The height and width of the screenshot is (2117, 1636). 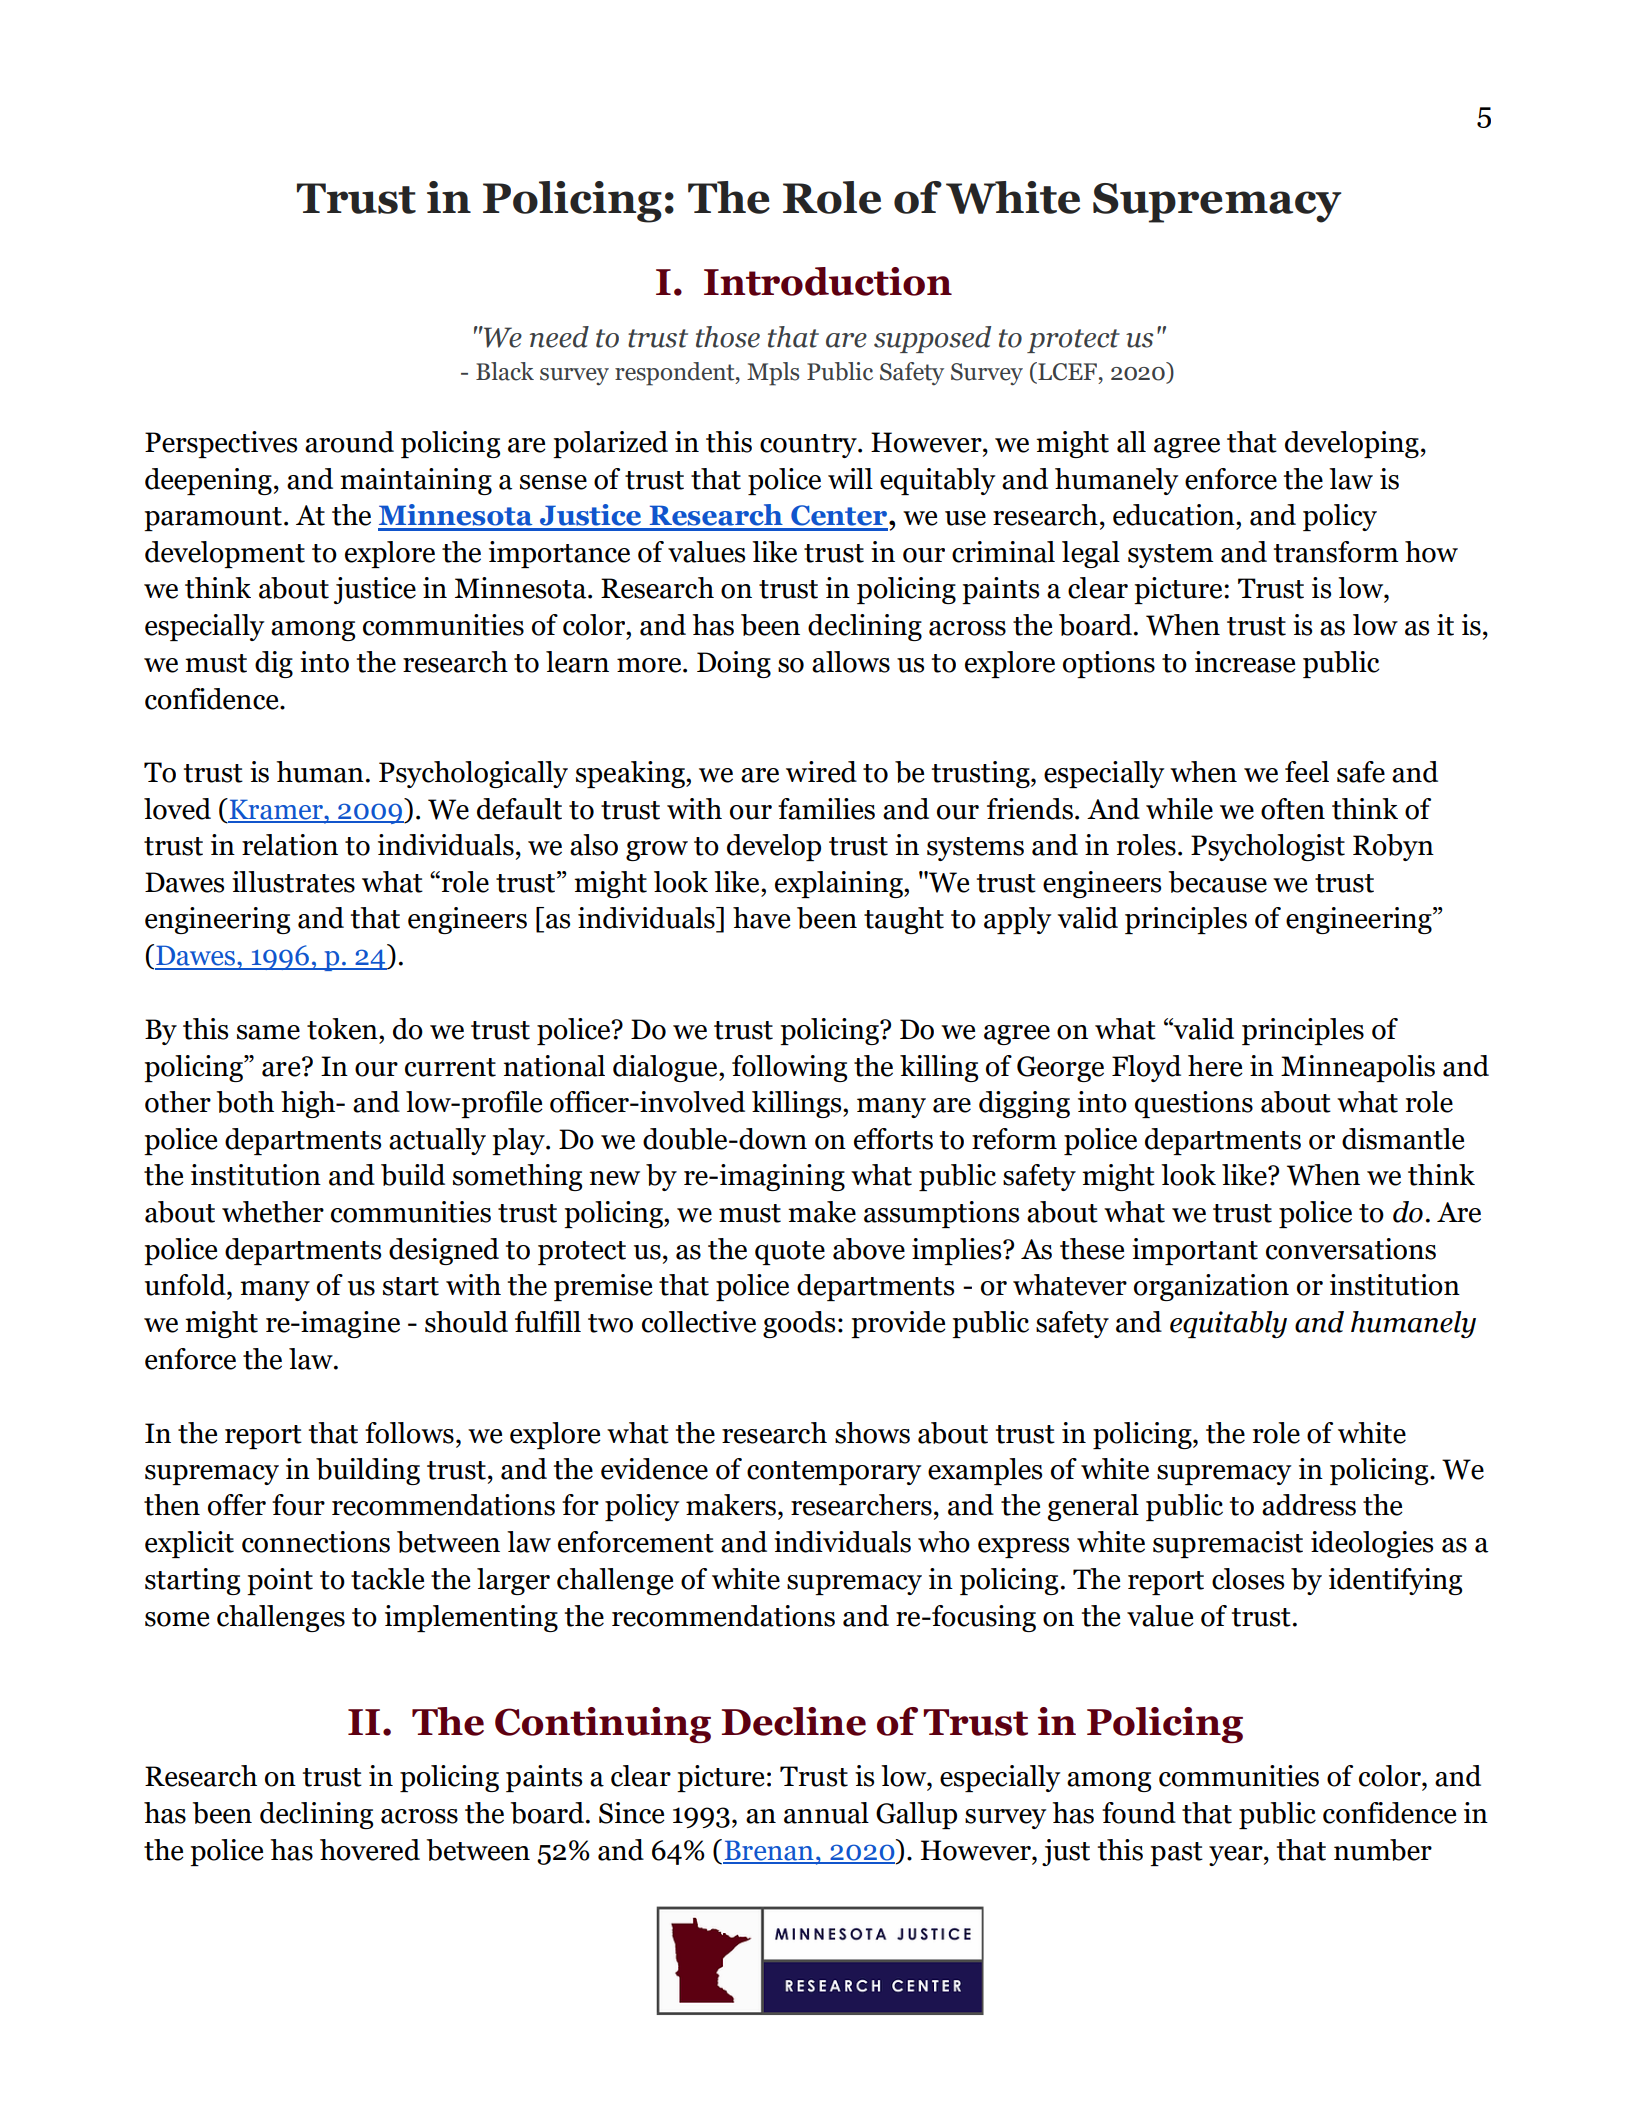 What do you see at coordinates (1175, 515) in the screenshot?
I see `education` at bounding box center [1175, 515].
